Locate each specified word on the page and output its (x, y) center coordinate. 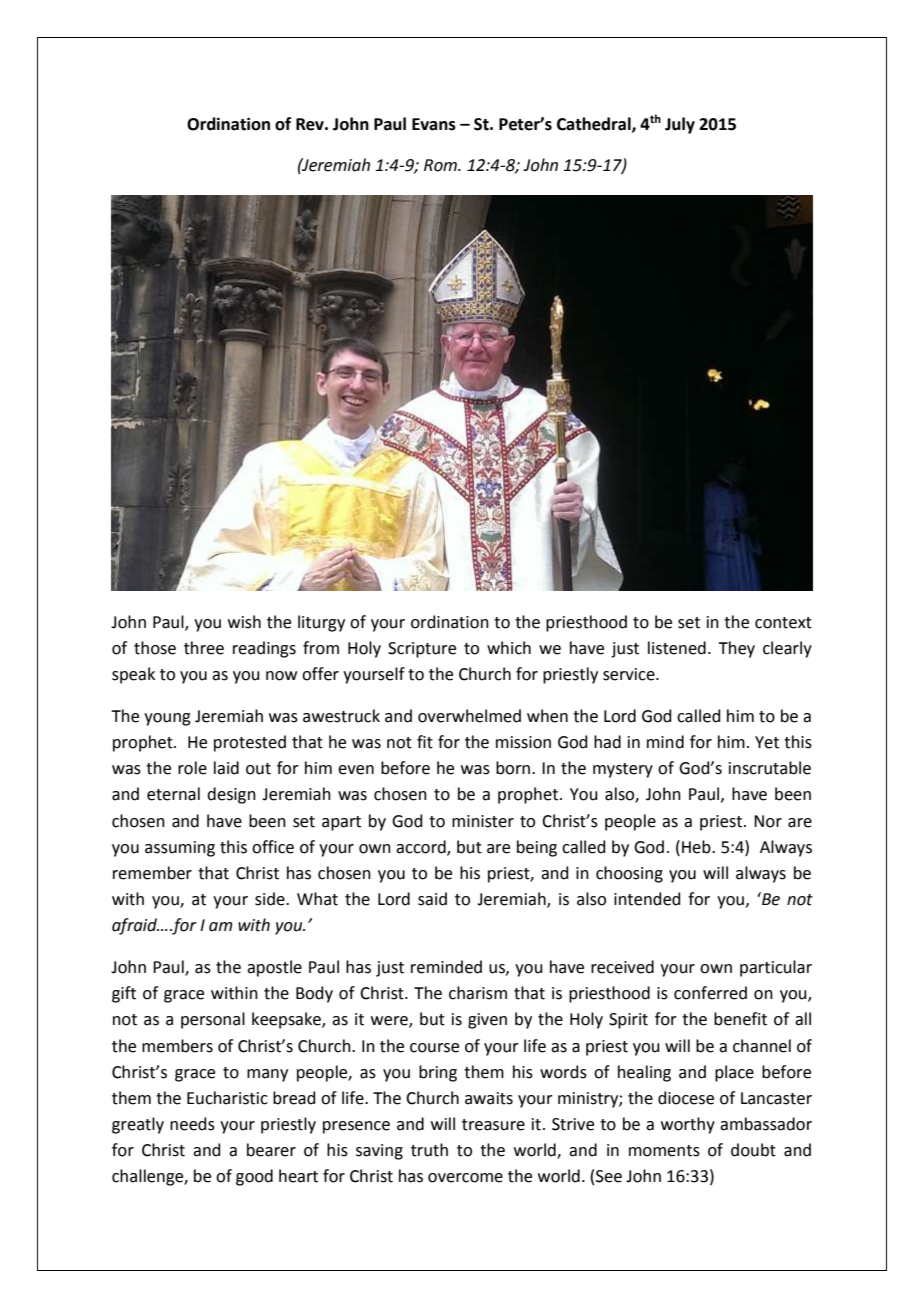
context (783, 623)
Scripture (422, 650)
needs (192, 1124)
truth (429, 1150)
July (680, 125)
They (736, 649)
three (204, 648)
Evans (434, 124)
